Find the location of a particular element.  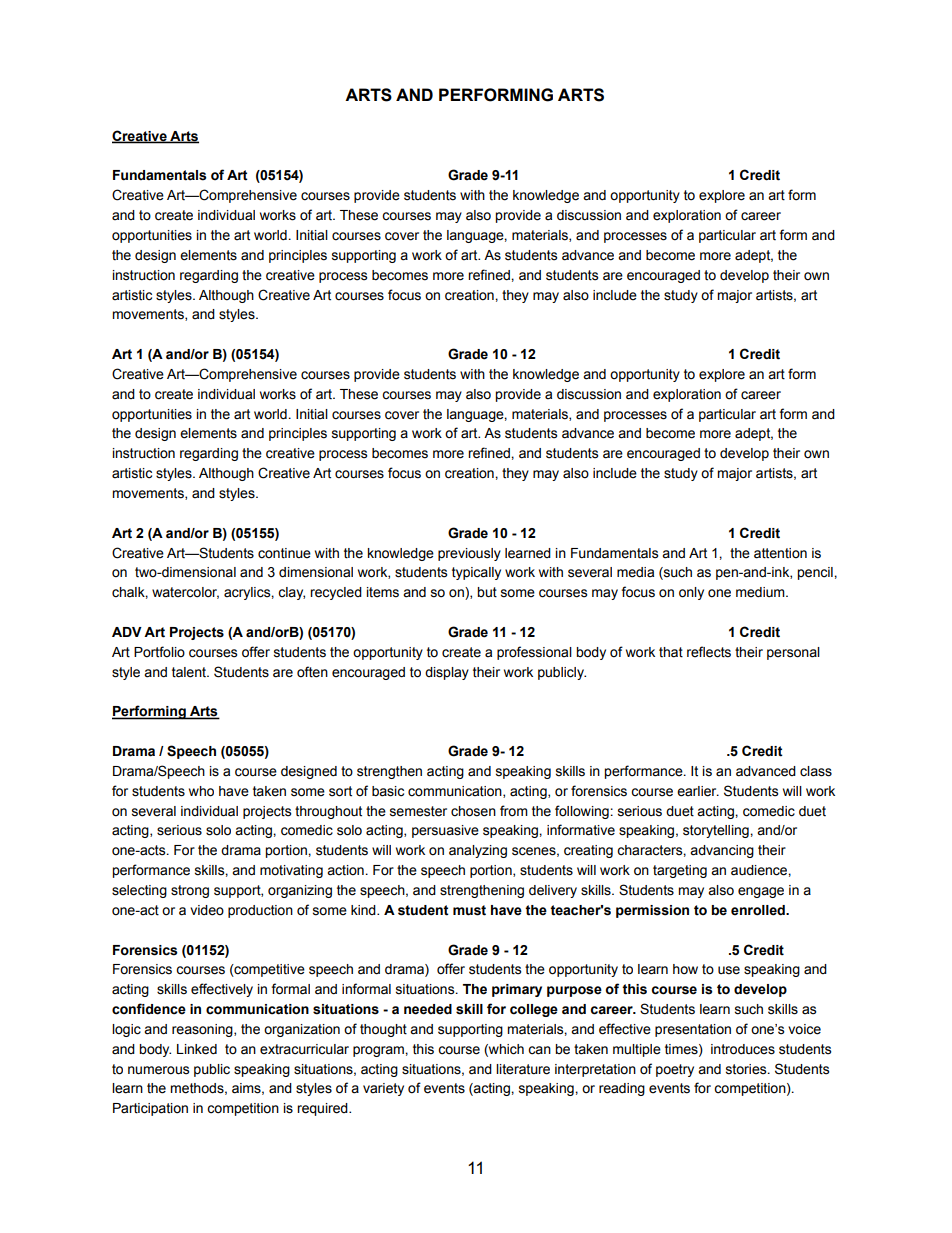

medium is located at coordinates (761, 592).
